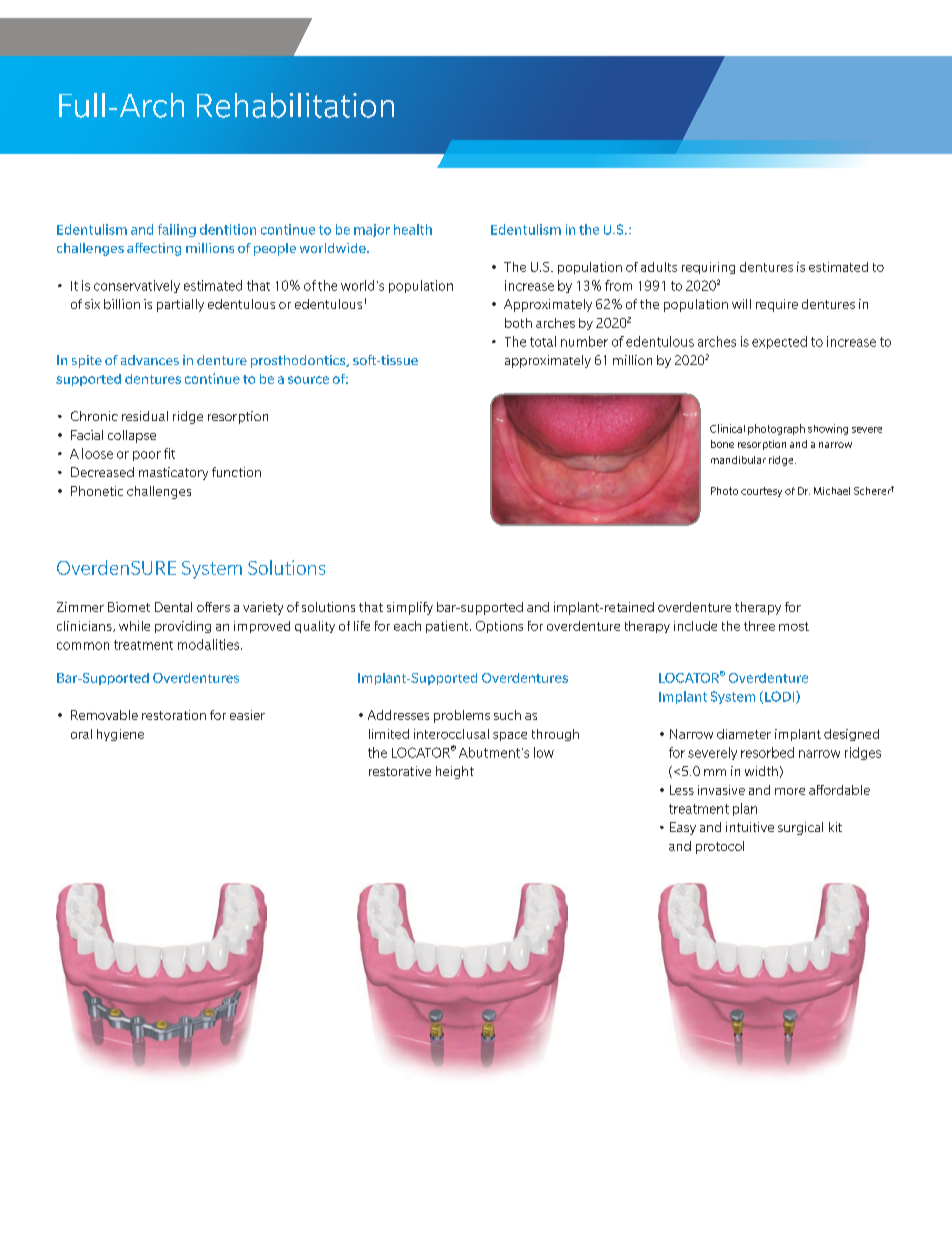 Image resolution: width=952 pixels, height=1233 pixels. I want to click on masticatory, so click(173, 473).
